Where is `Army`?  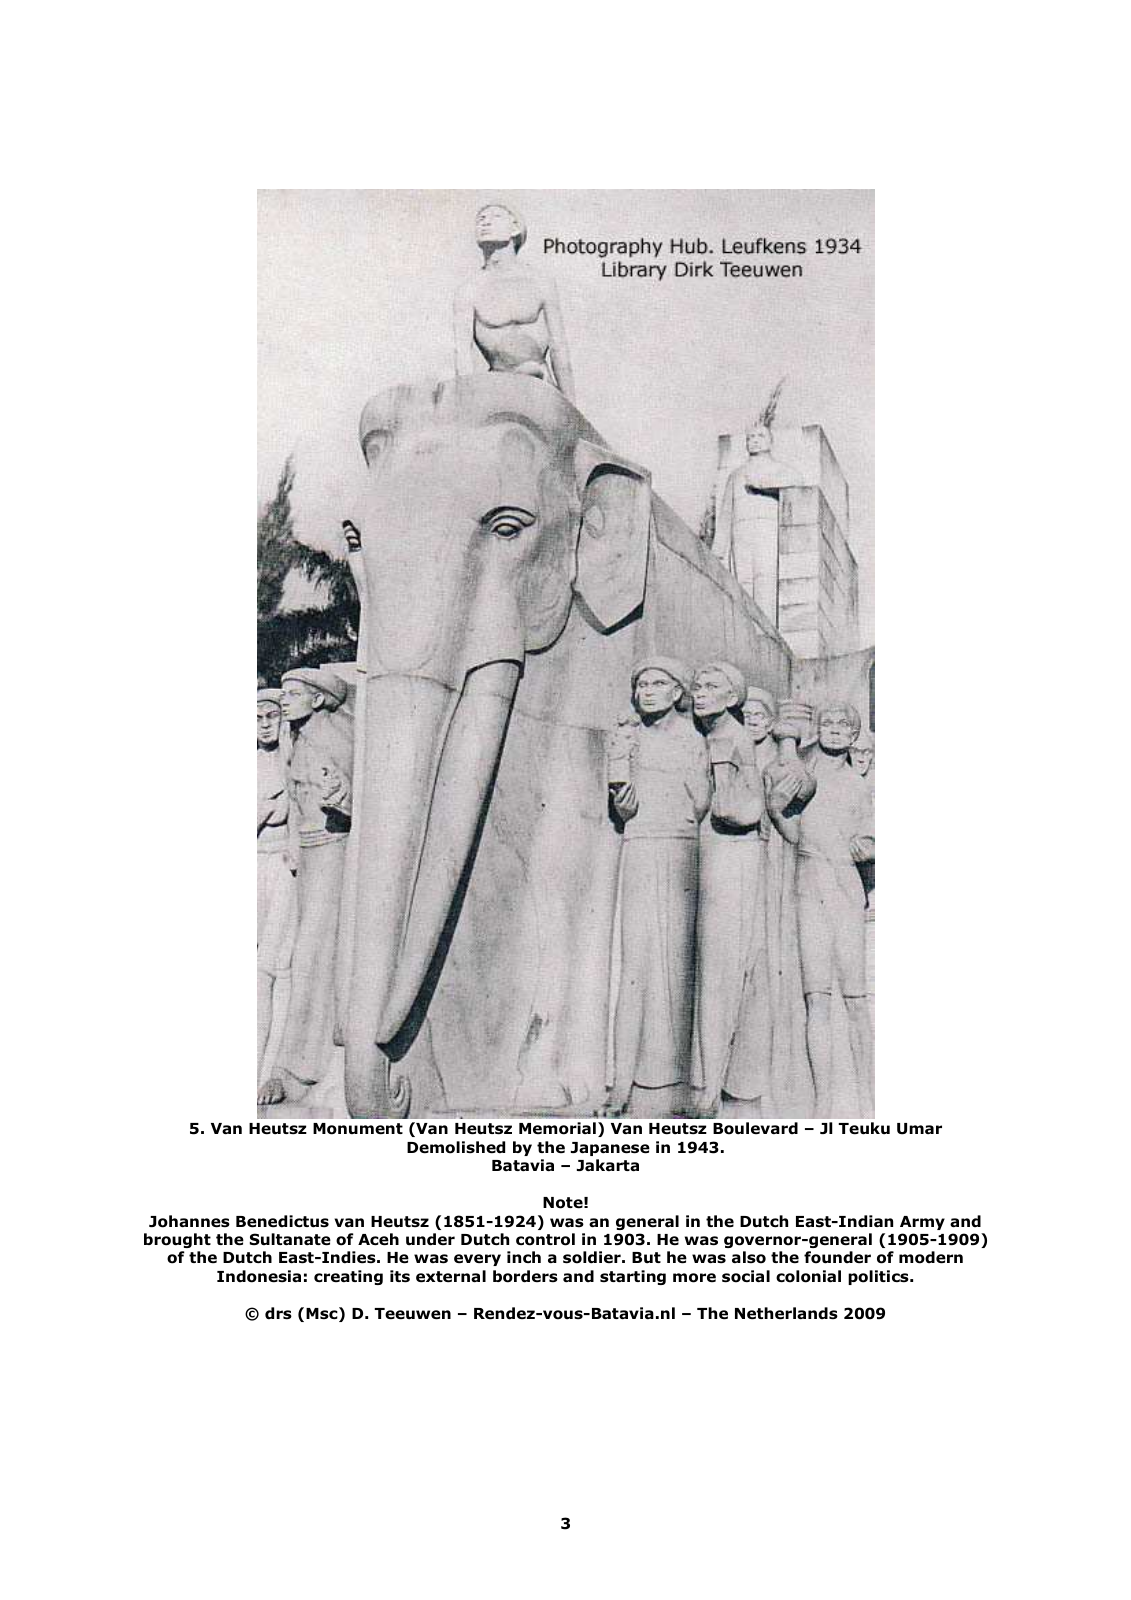 Army is located at coordinates (922, 1223).
